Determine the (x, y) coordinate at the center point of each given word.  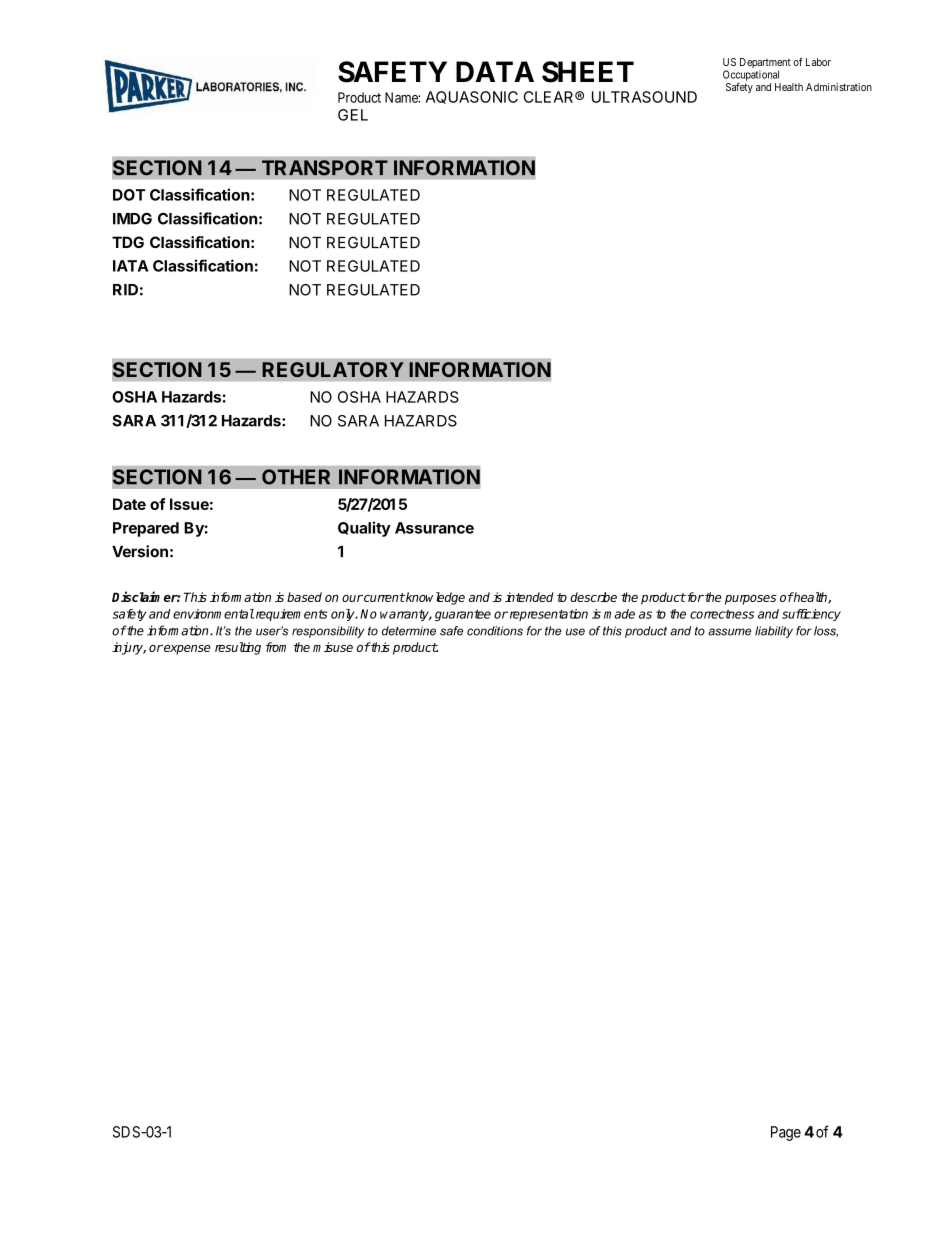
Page (786, 1133)
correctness (722, 614)
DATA (495, 71)
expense (186, 650)
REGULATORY (333, 369)
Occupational (751, 76)
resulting (238, 648)
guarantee (463, 615)
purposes (750, 600)
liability (774, 632)
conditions (495, 631)
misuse (333, 647)
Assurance (434, 528)
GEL (353, 115)
